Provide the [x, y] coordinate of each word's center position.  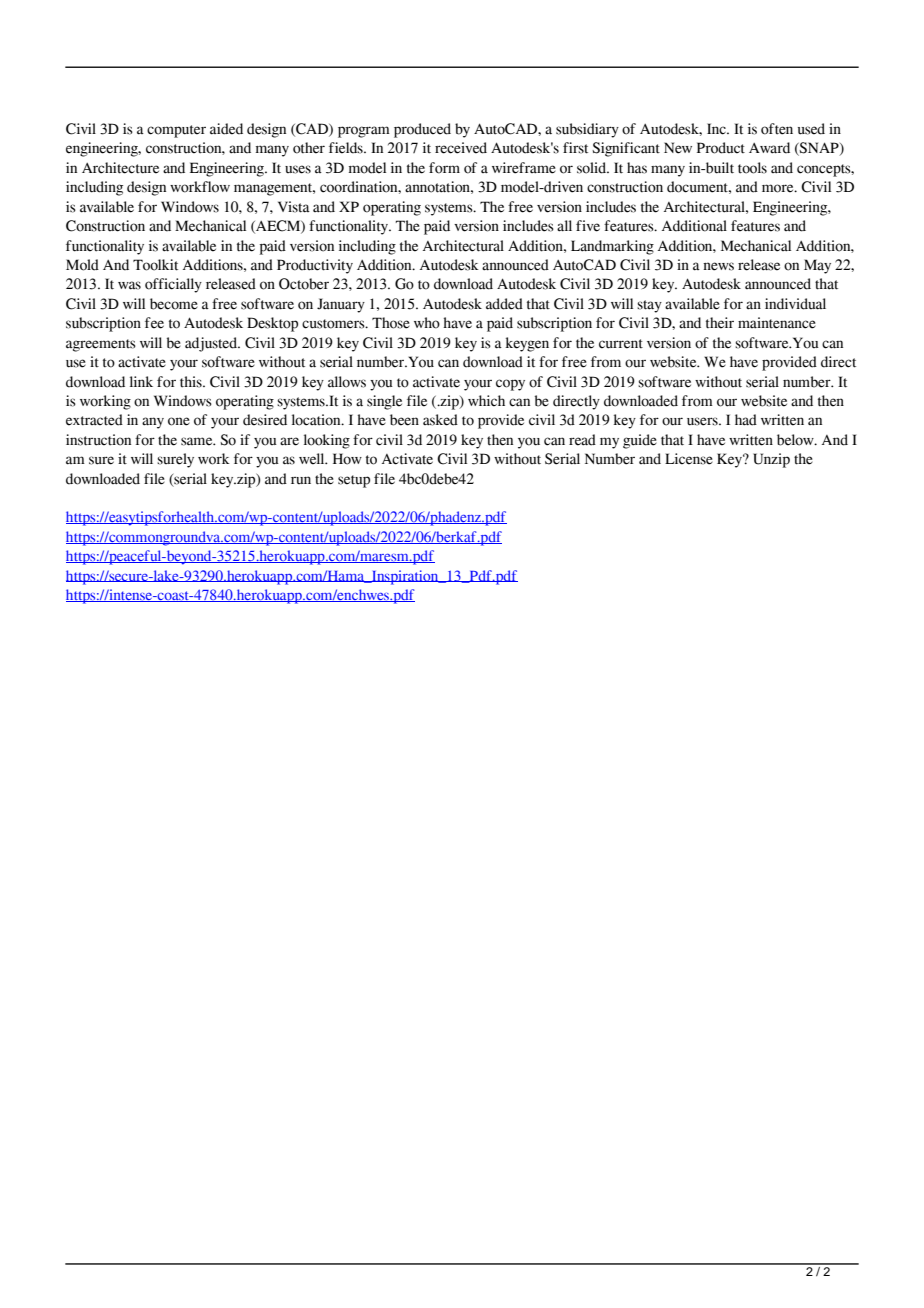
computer [176, 131]
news [718, 266]
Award [769, 148]
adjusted [212, 344]
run [301, 480]
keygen [527, 344]
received [461, 148]
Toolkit [155, 265]
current [621, 344]
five [588, 226]
